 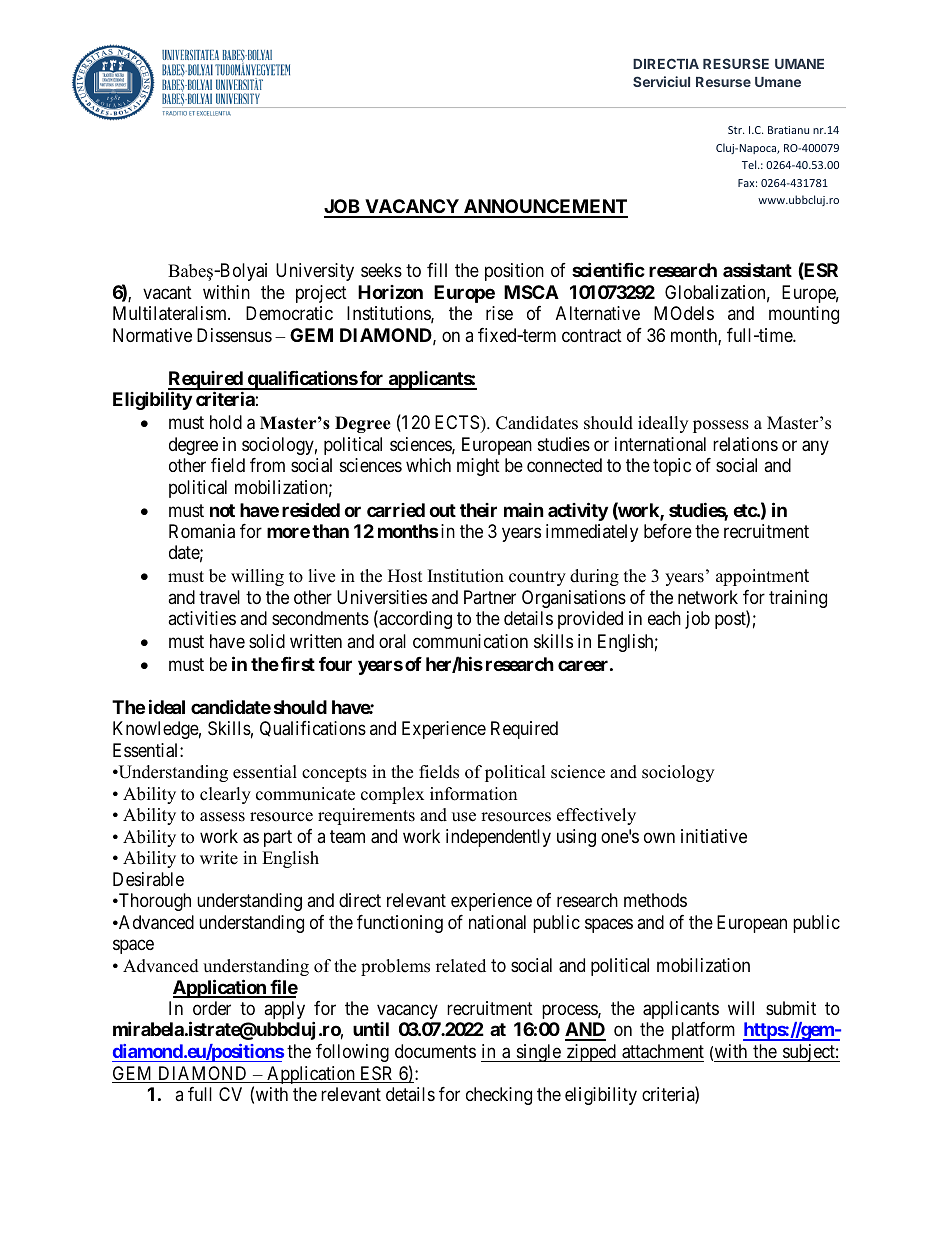 What do you see at coordinates (668, 531) in the screenshot?
I see `before` at bounding box center [668, 531].
